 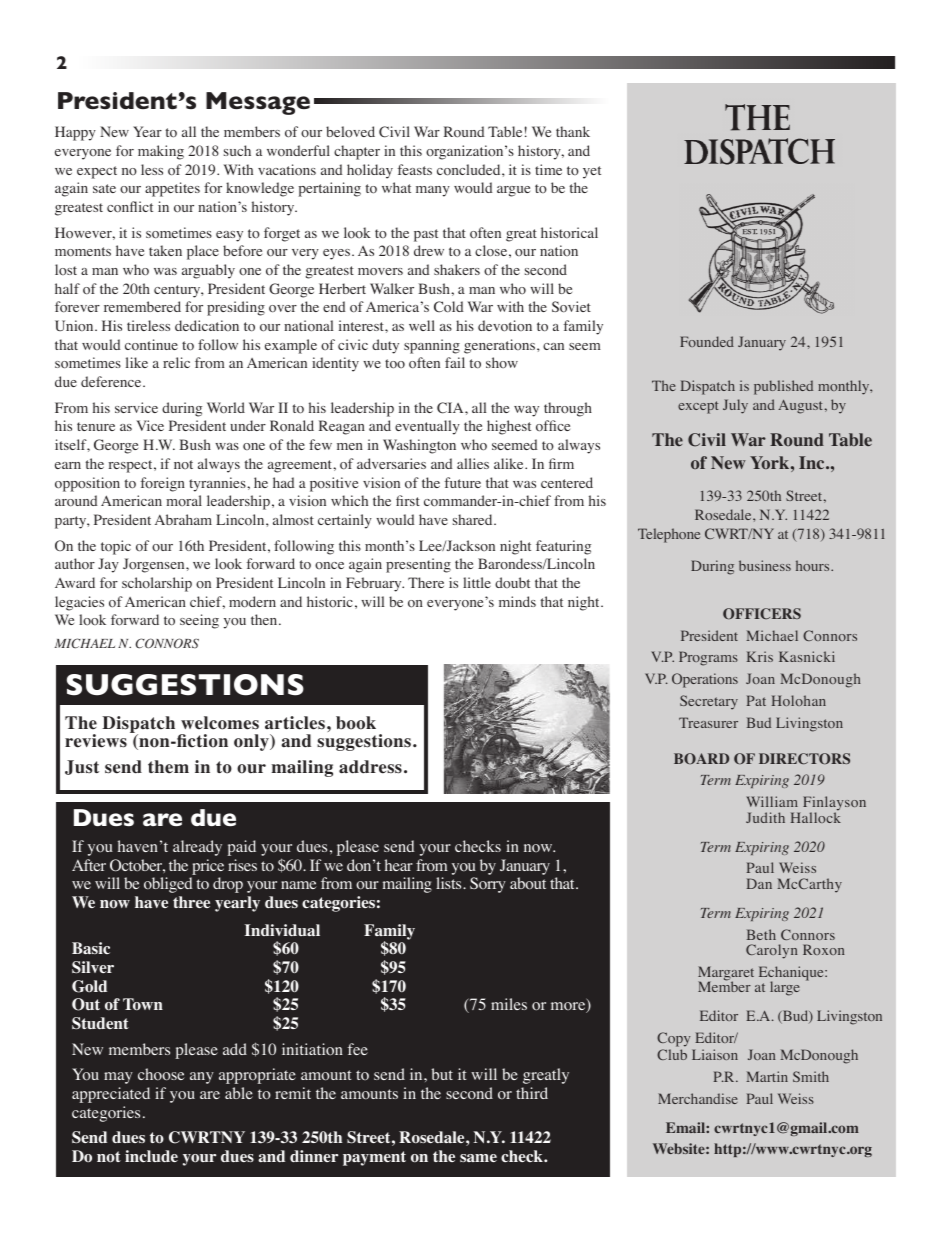 I want to click on Judith, so click(x=765, y=817).
